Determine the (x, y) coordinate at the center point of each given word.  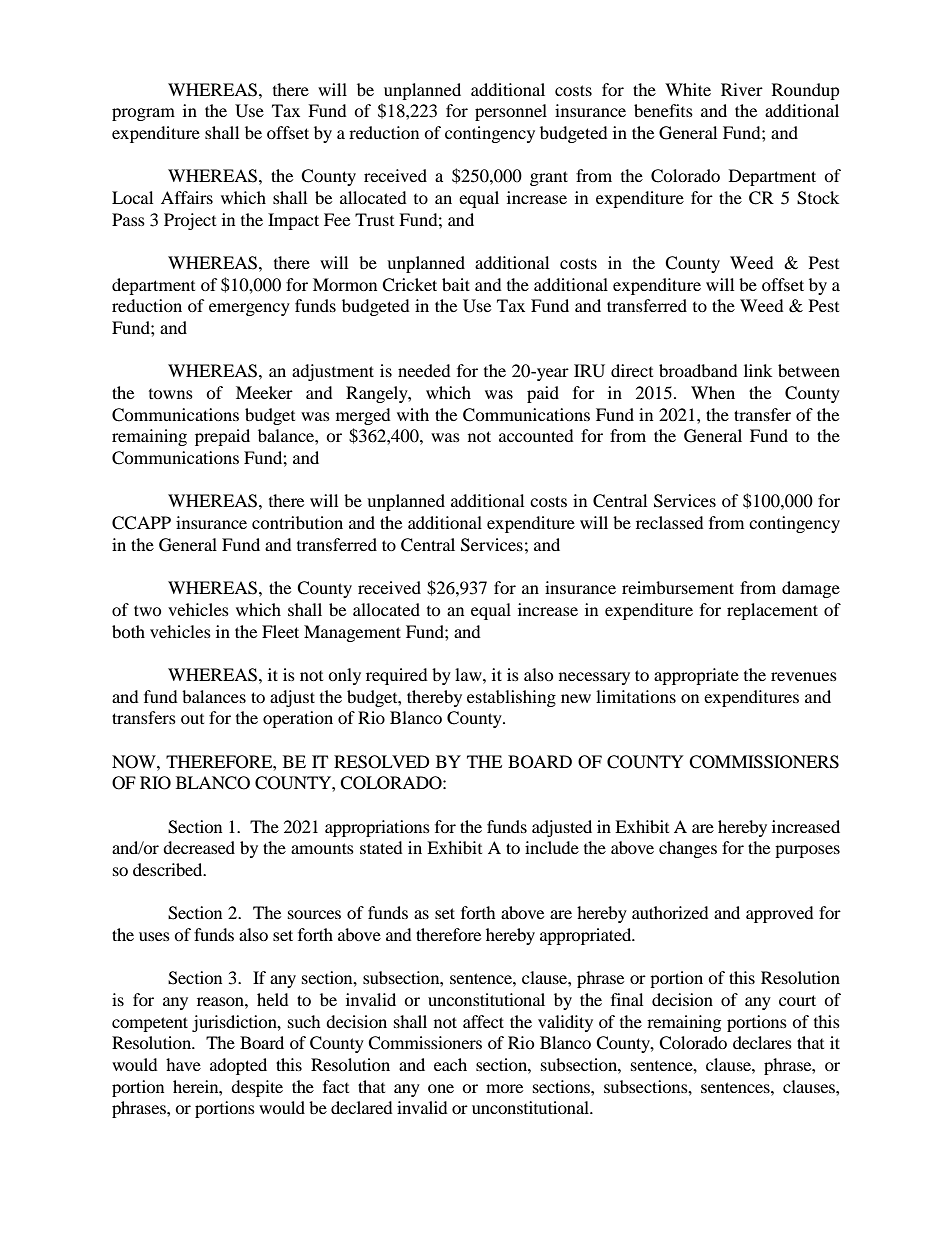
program (143, 114)
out (192, 719)
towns (171, 394)
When (713, 392)
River (742, 89)
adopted (238, 1066)
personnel (511, 112)
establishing (511, 698)
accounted (536, 435)
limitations (636, 696)
